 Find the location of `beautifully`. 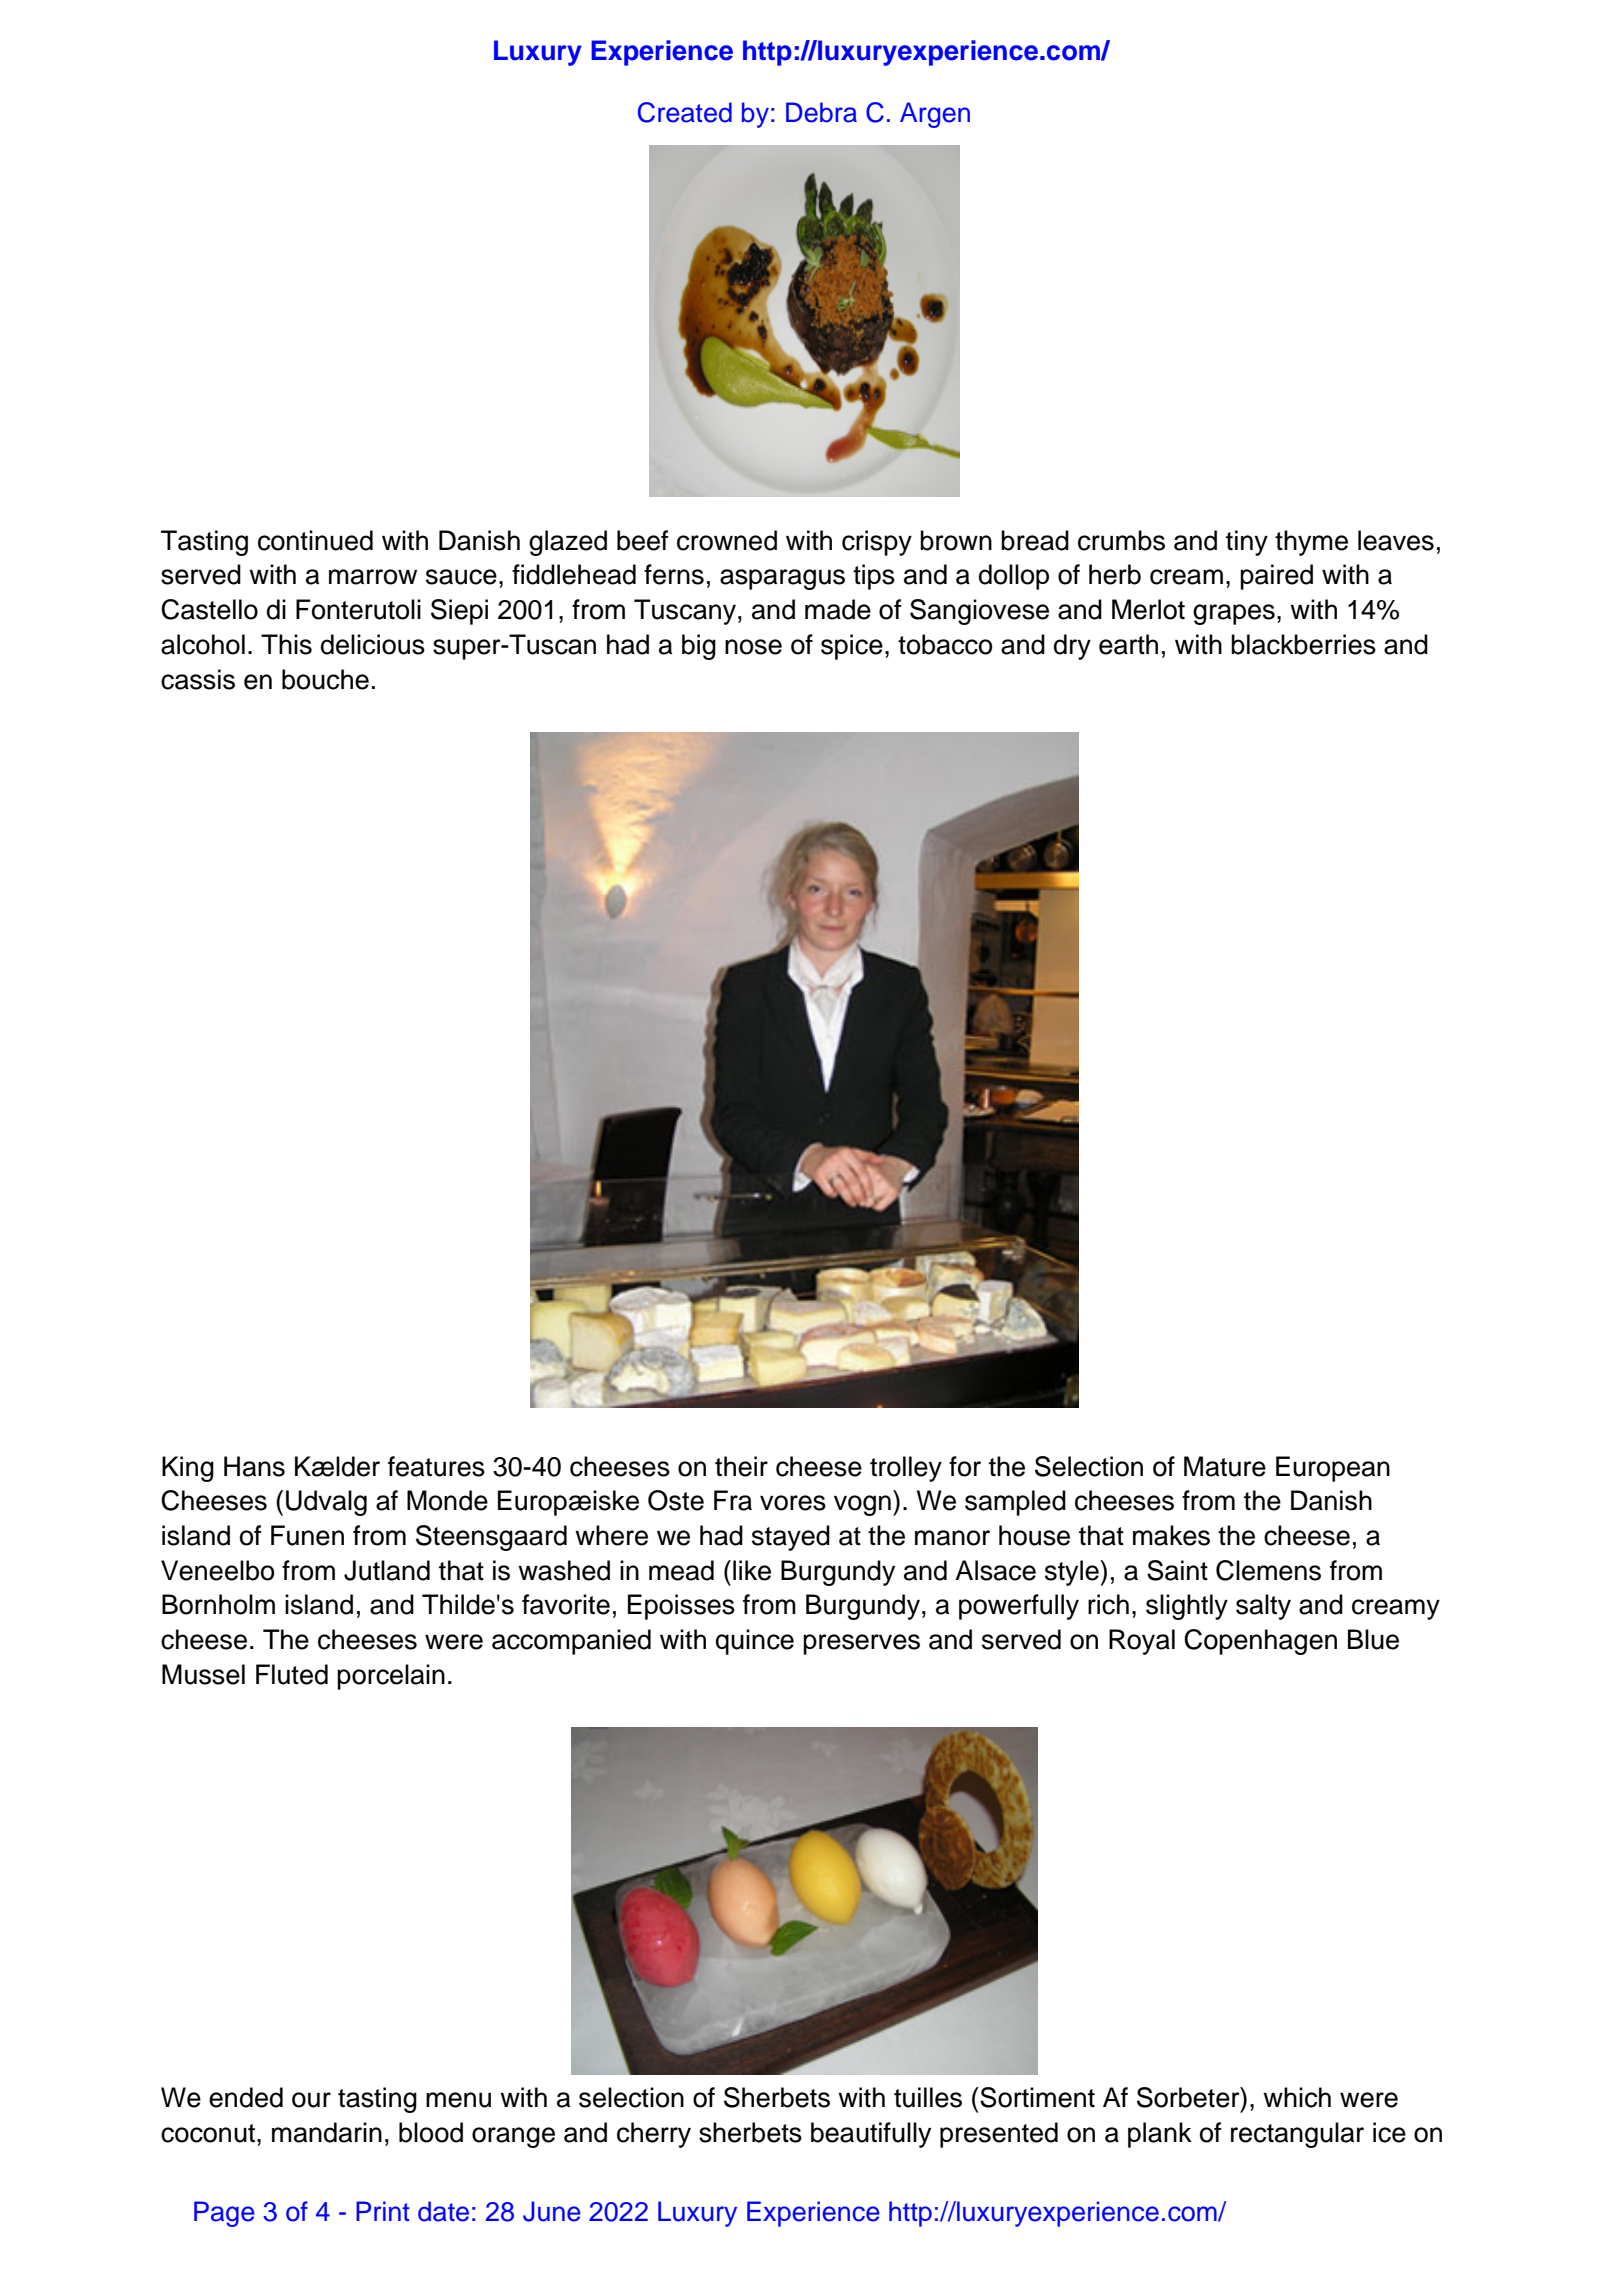

beautifully is located at coordinates (871, 2135).
